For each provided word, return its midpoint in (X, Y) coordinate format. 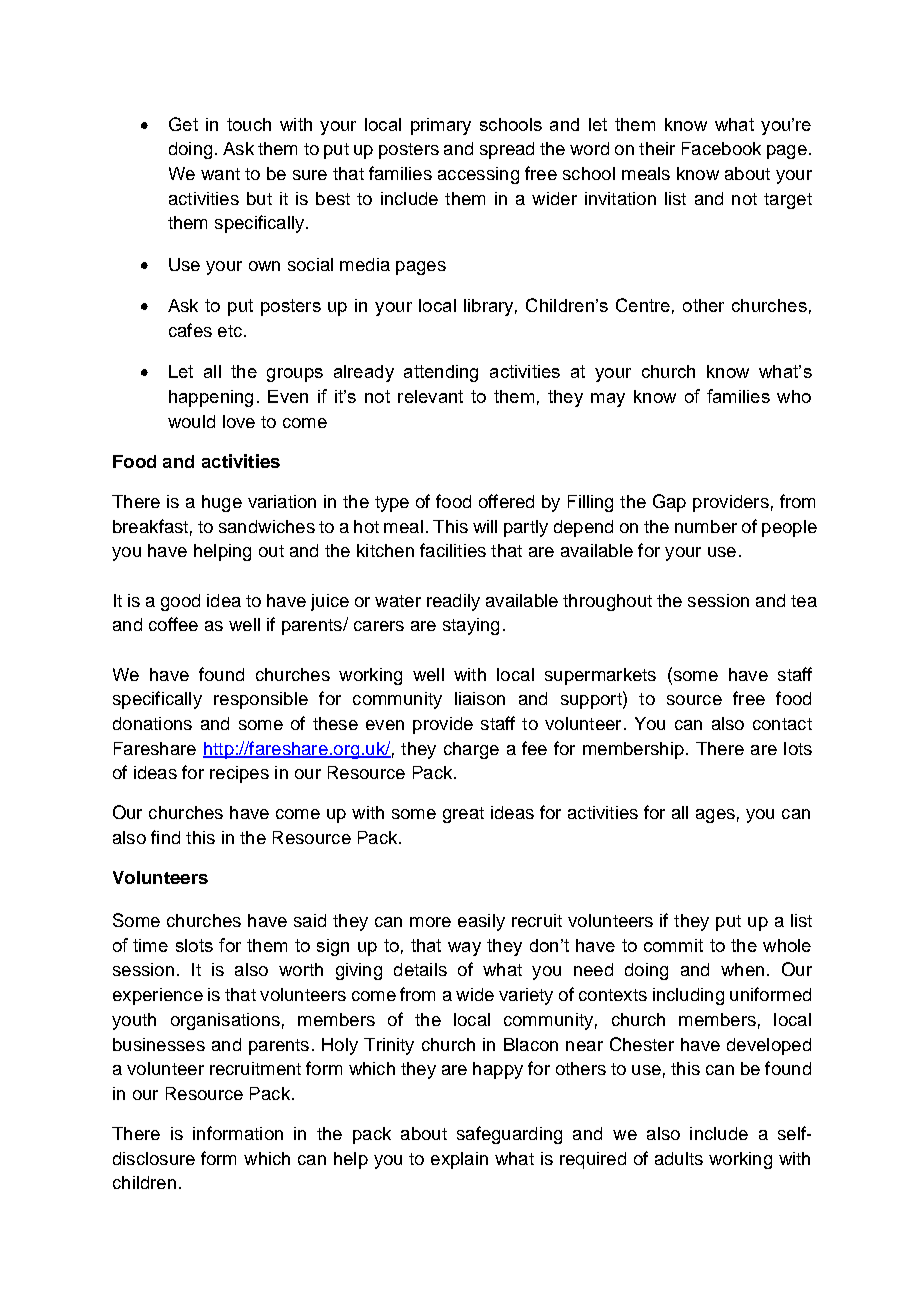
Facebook (721, 148)
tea (804, 601)
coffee (173, 624)
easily (481, 922)
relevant (430, 396)
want (220, 174)
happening (211, 398)
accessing (478, 175)
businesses (159, 1044)
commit (673, 945)
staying (471, 626)
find (165, 837)
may (608, 400)
